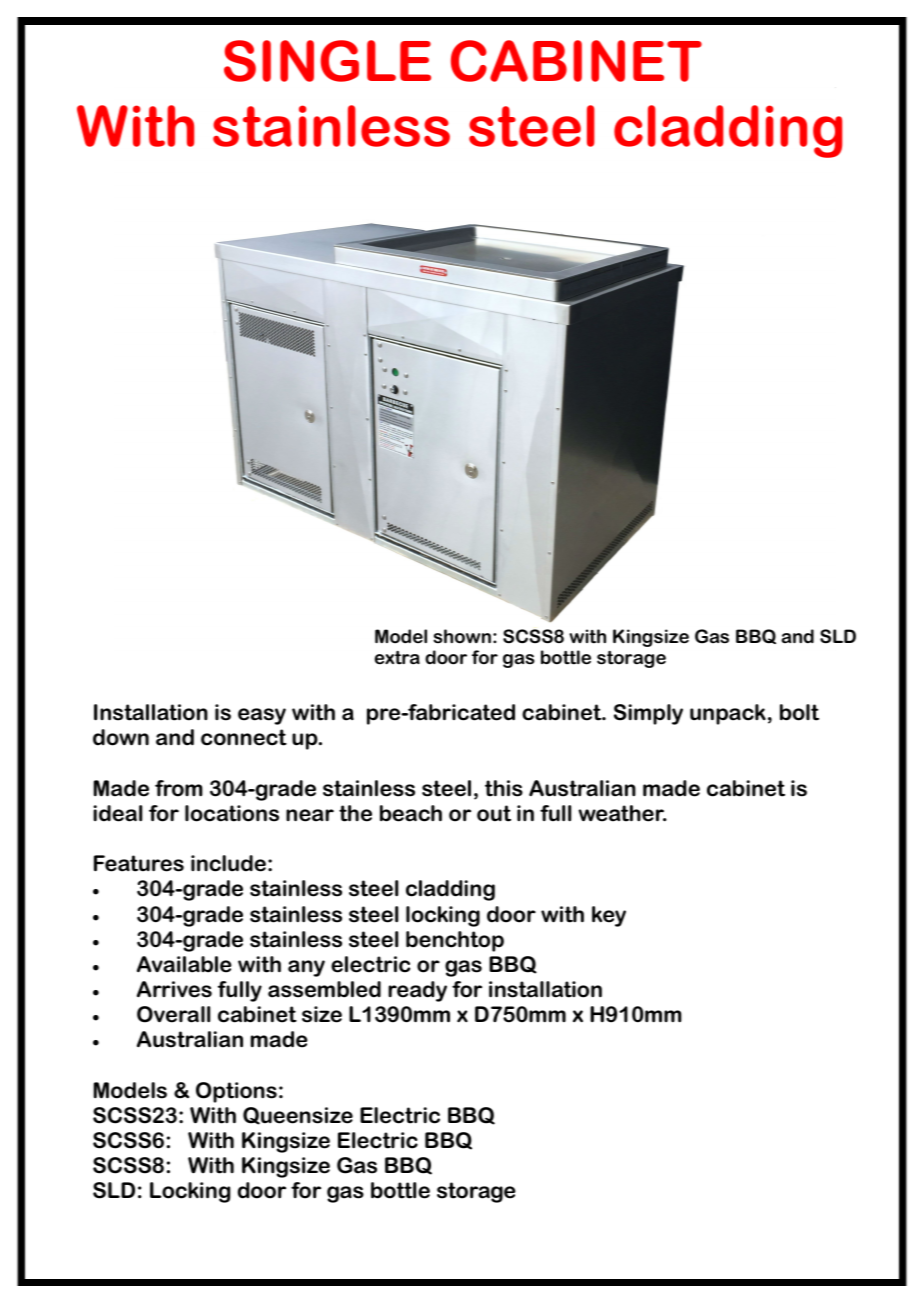  Describe the element at coordinates (417, 991) in the document. I see `ready` at that location.
